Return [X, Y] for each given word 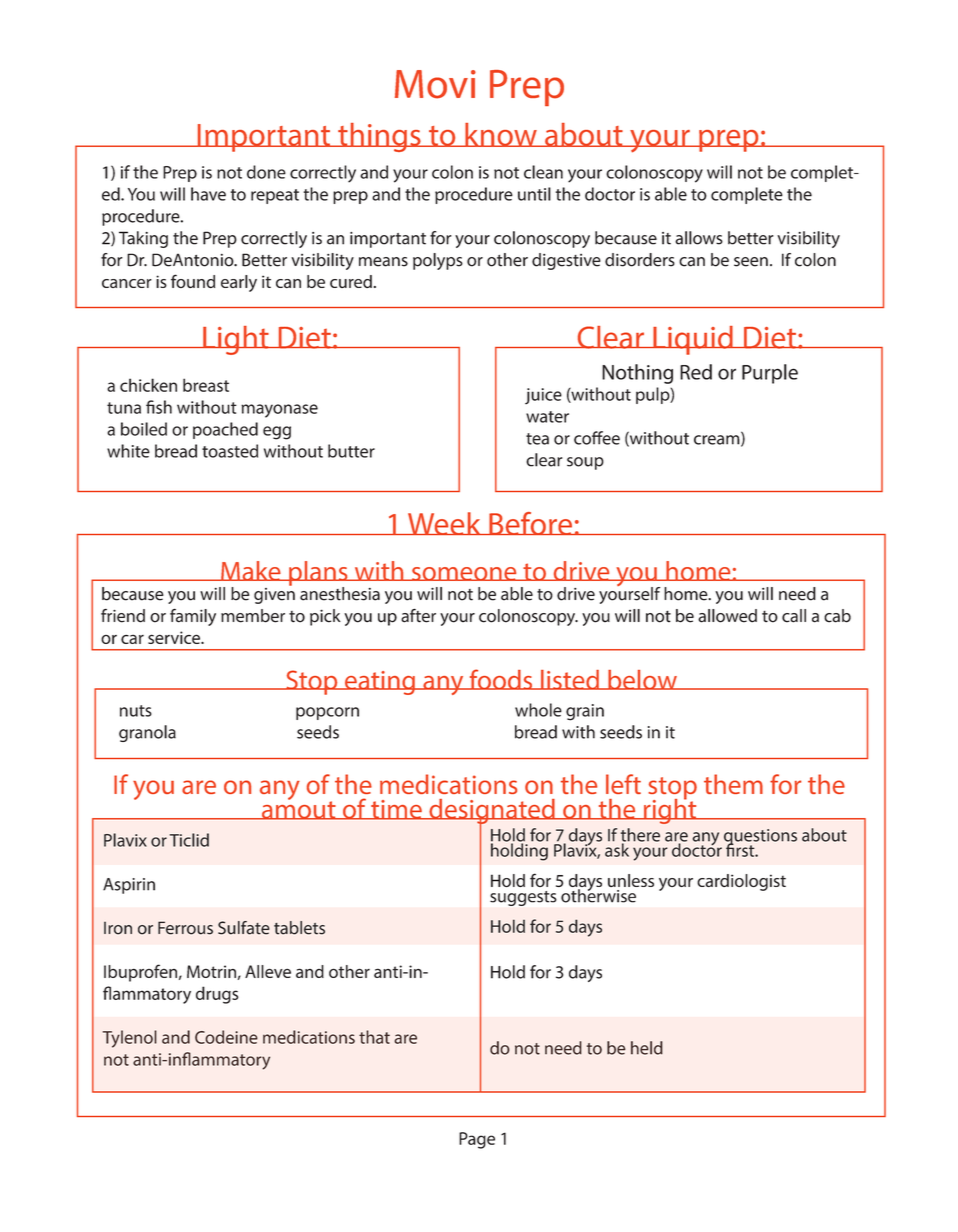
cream [718, 441]
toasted [230, 451]
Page [477, 1140]
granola [147, 733]
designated [492, 812]
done [266, 172]
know [501, 135]
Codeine [226, 1037]
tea [537, 439]
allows [699, 238]
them [733, 784]
